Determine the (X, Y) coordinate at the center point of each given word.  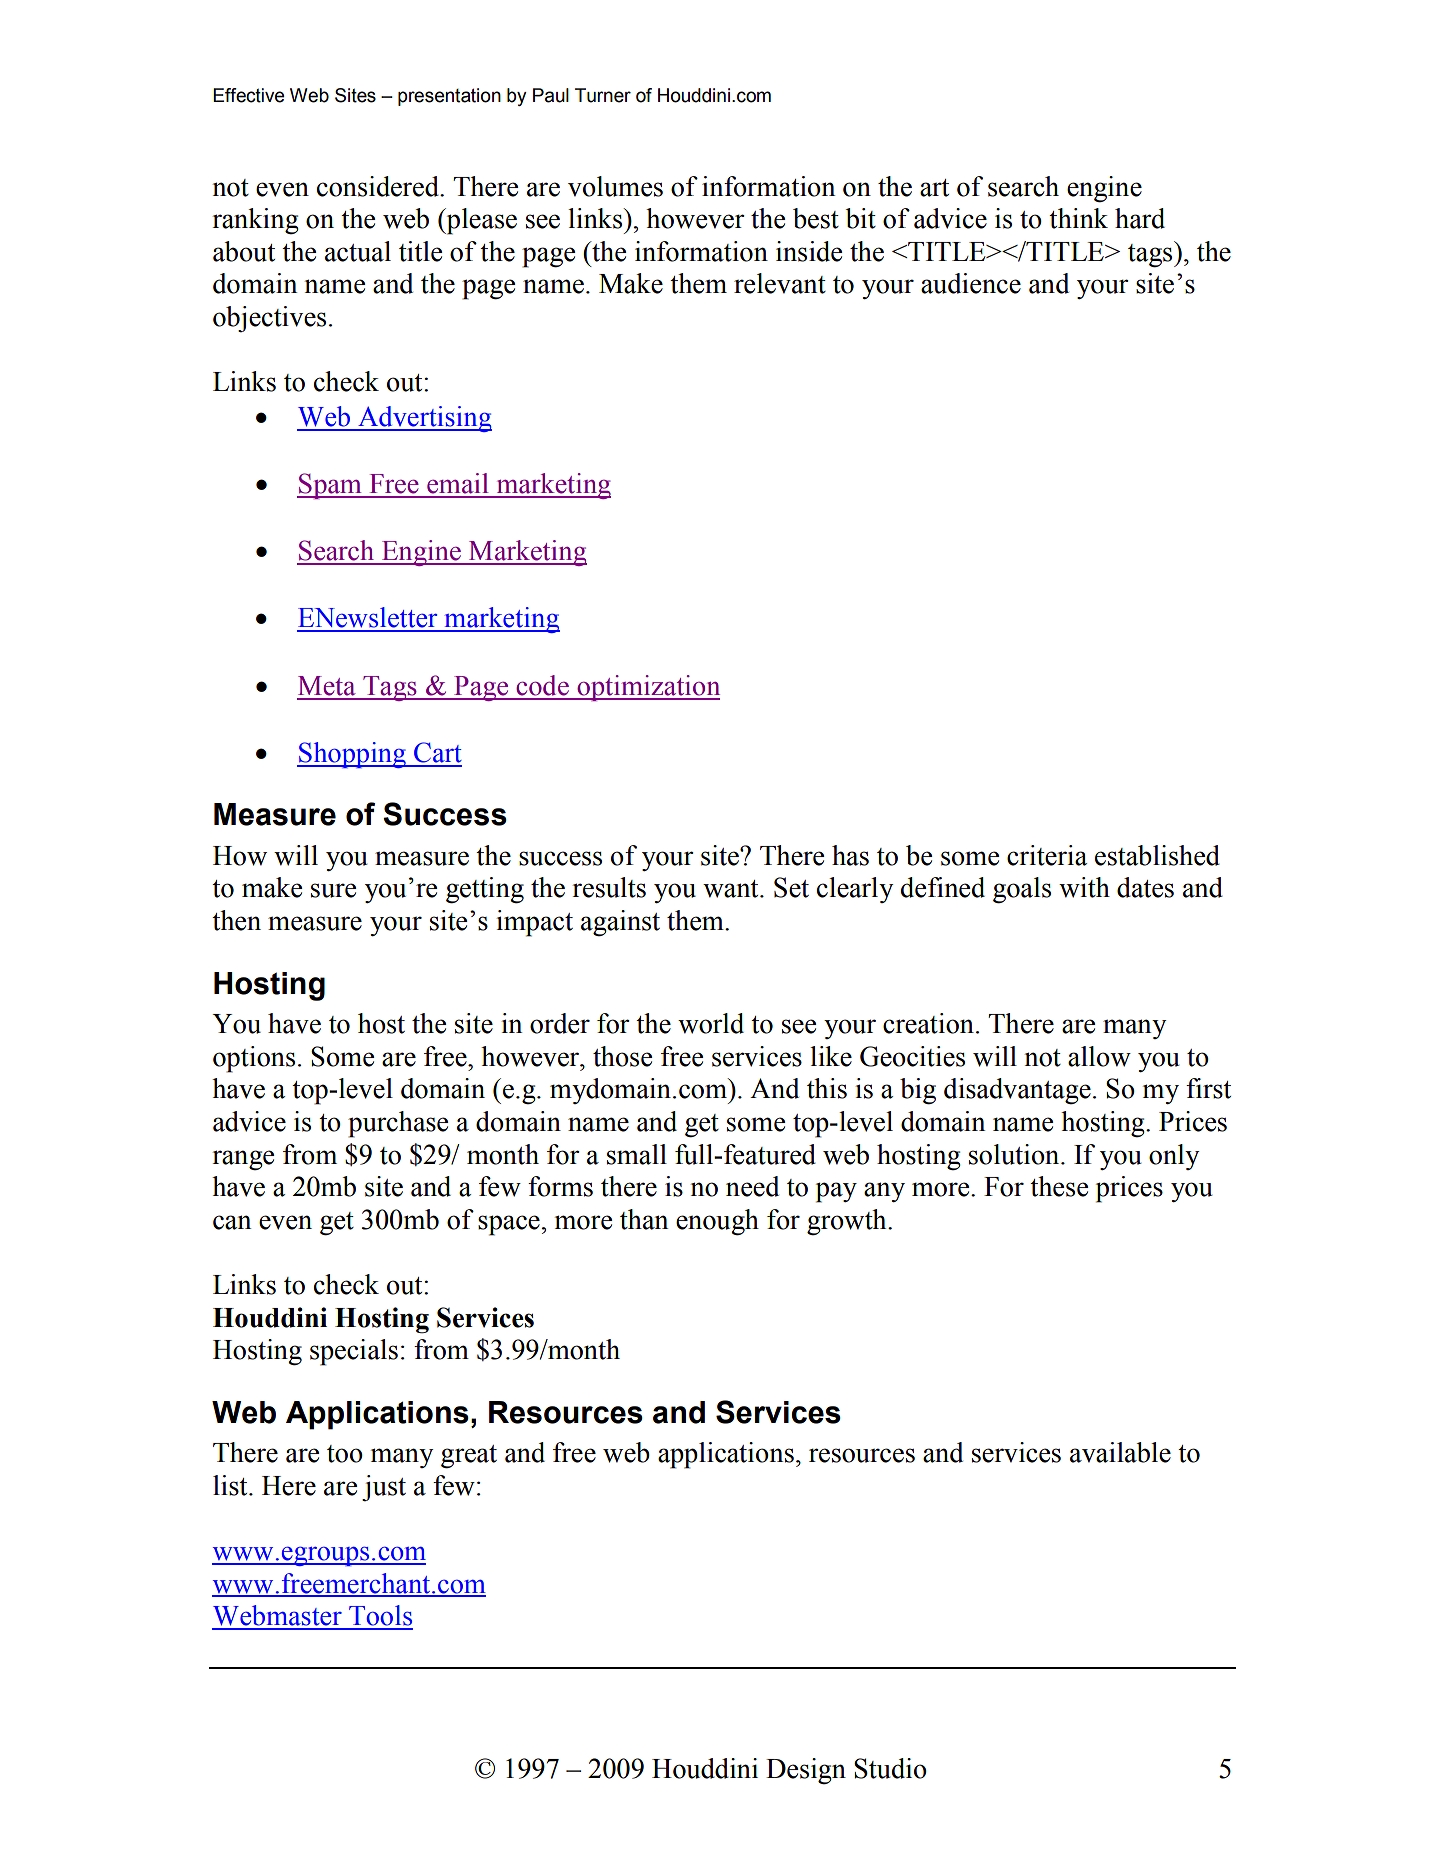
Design (806, 1771)
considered (379, 186)
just (384, 1488)
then (236, 920)
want (732, 889)
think (1078, 218)
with (1084, 887)
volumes (615, 186)
